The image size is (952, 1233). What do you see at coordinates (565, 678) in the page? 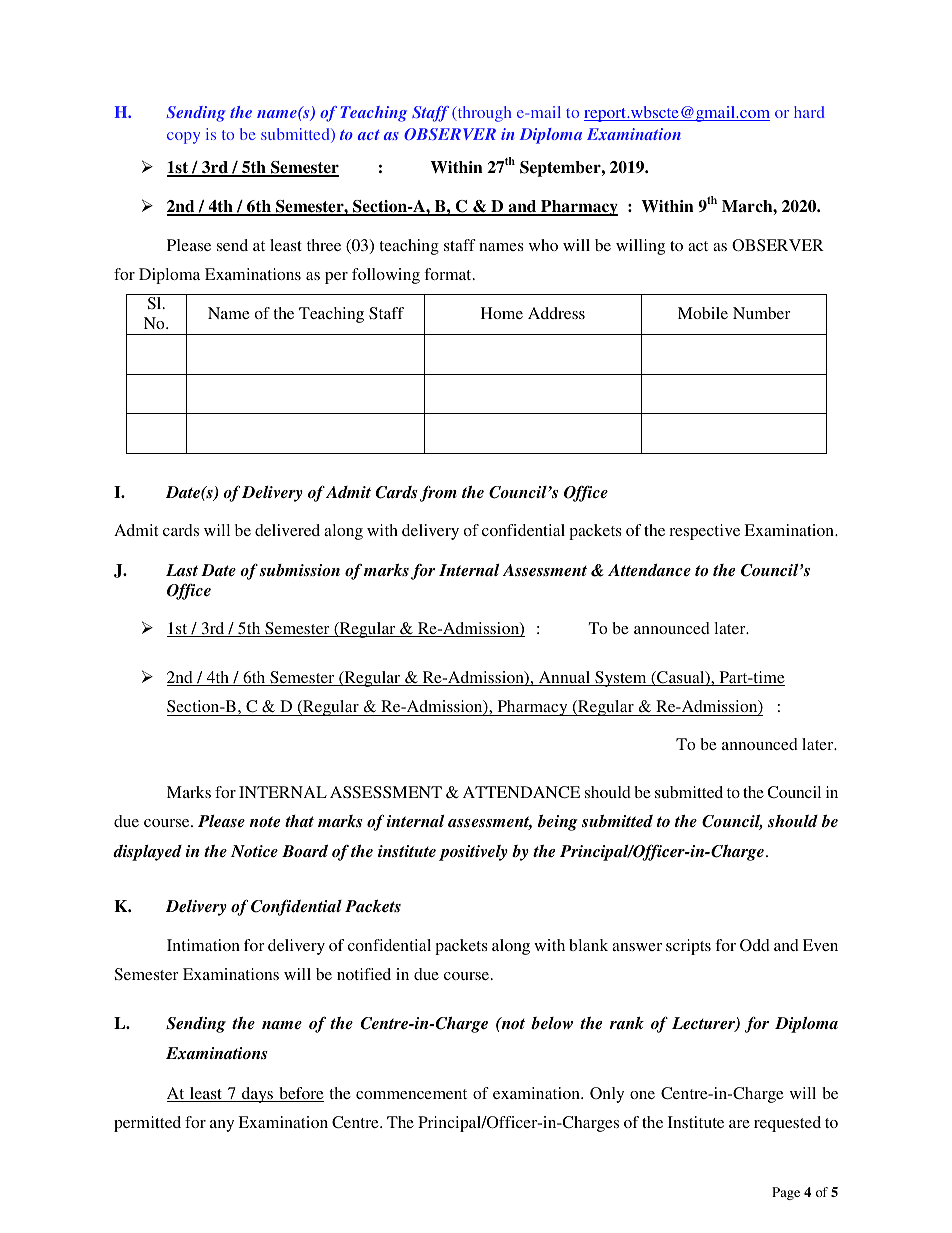
I see `Annual` at bounding box center [565, 678].
